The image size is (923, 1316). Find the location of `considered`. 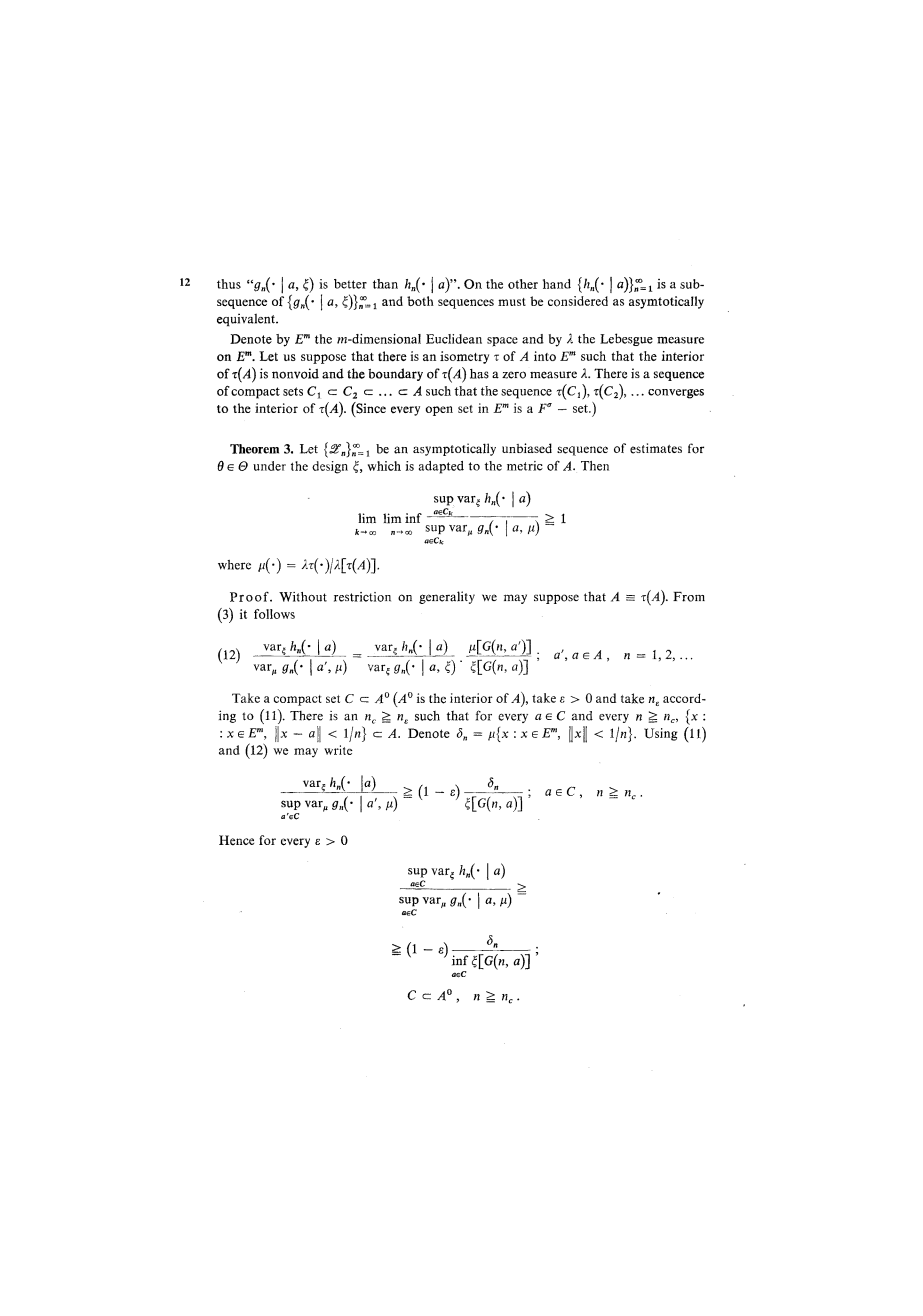

considered is located at coordinates (578, 301).
